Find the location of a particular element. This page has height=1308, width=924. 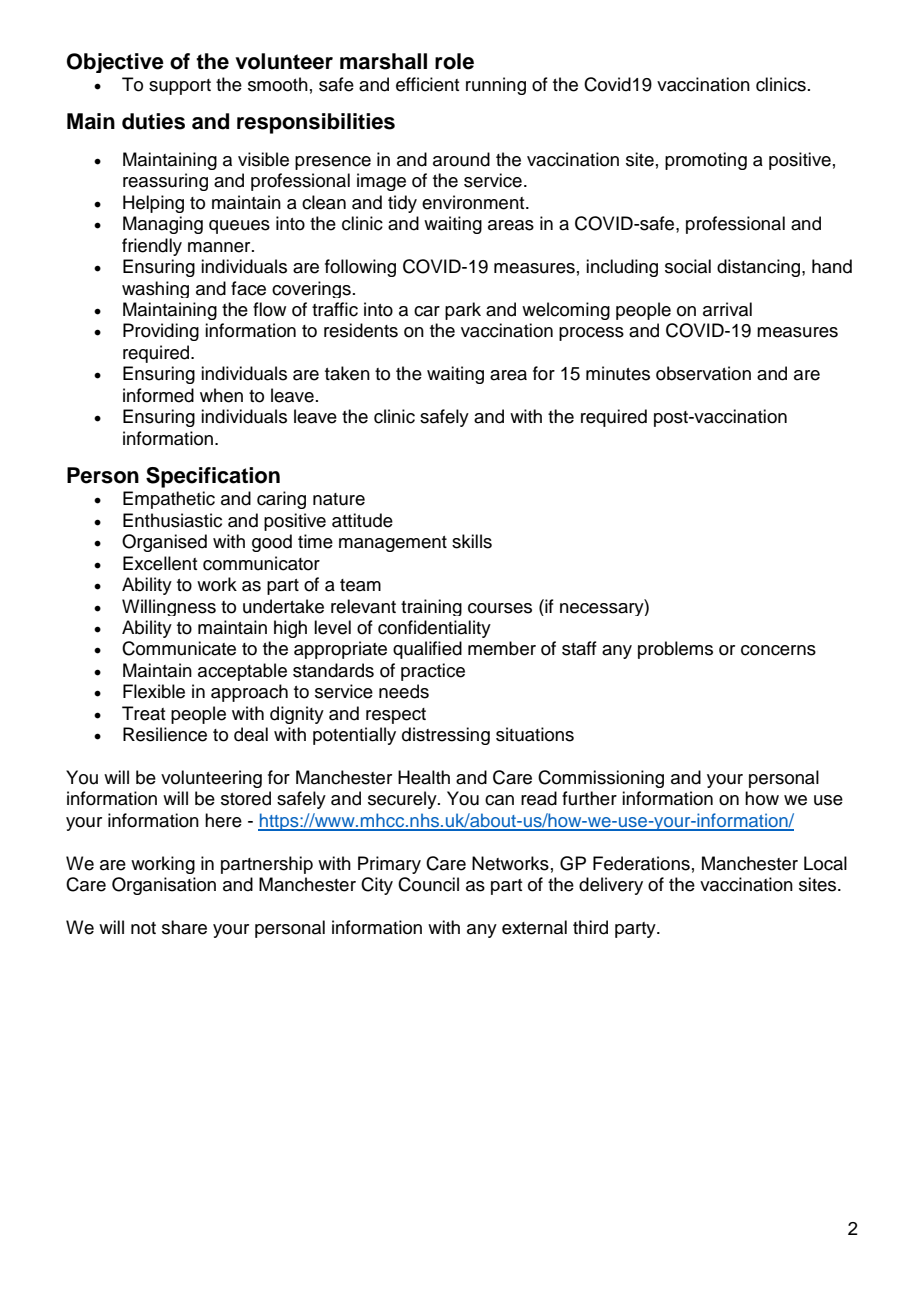

approach is located at coordinates (249, 693).
